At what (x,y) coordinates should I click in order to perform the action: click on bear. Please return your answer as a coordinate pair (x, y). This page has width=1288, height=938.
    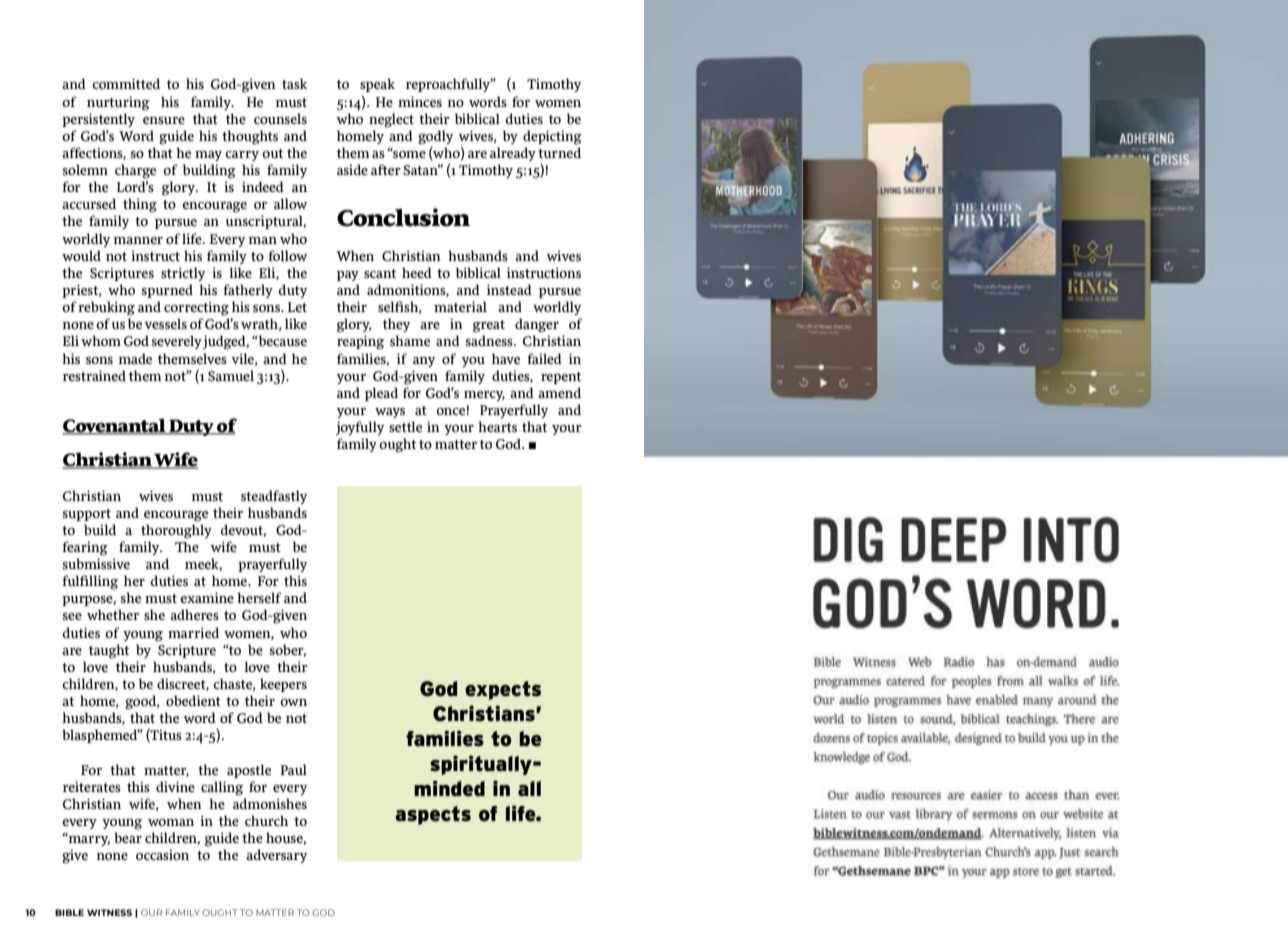
    Looking at the image, I should click on (128, 837).
